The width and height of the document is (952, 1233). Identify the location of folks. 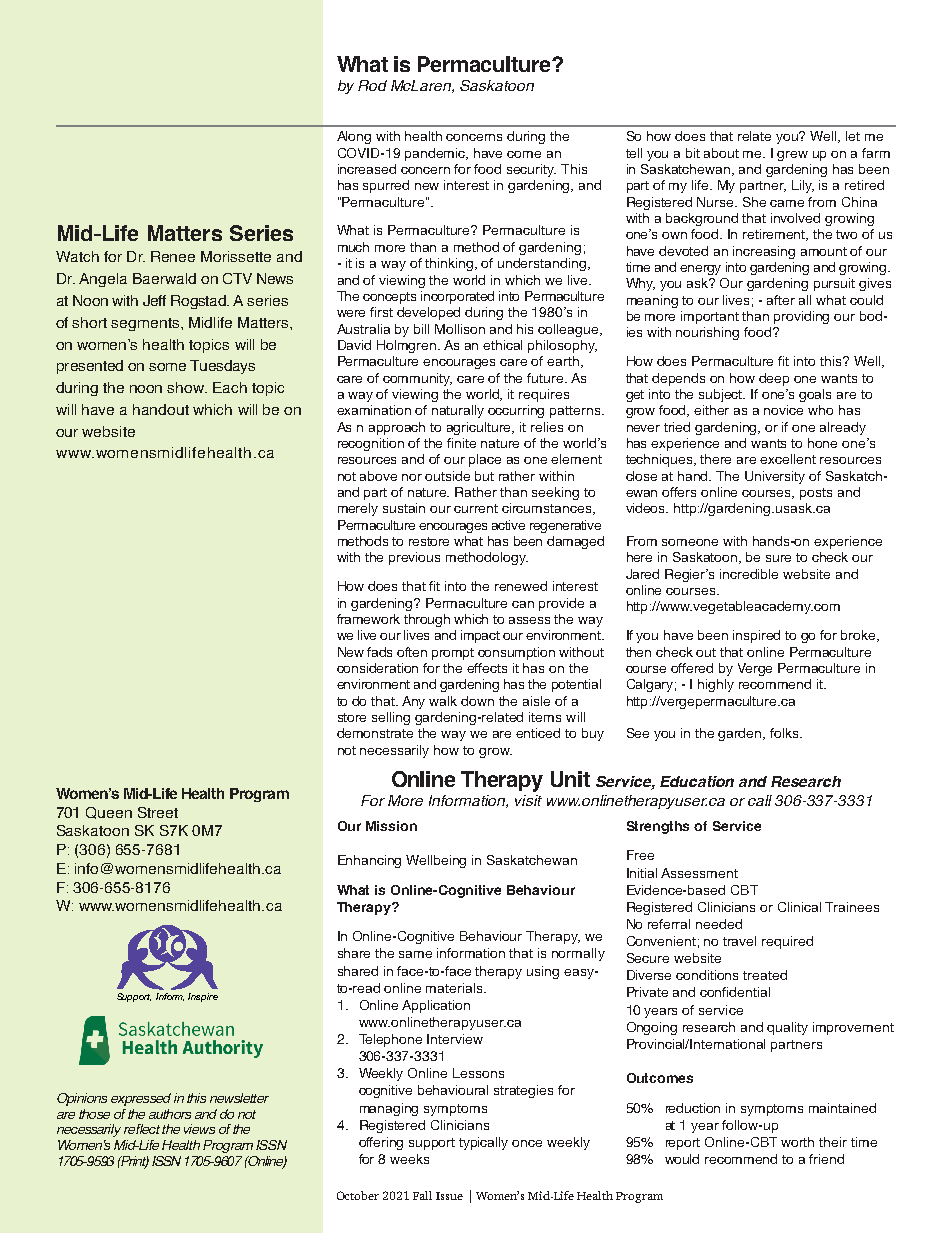
(785, 733).
